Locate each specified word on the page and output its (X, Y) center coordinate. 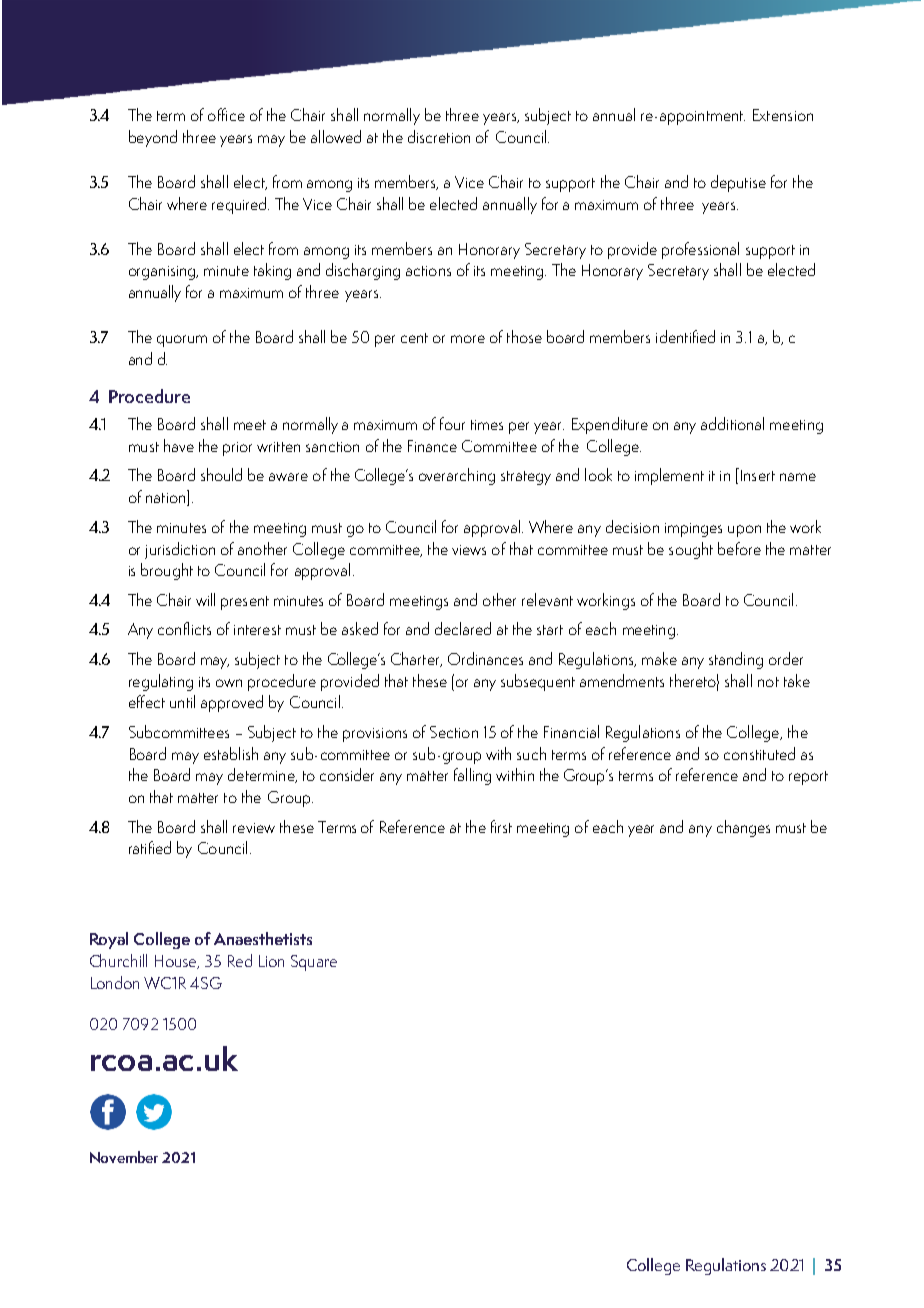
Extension (783, 115)
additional (732, 423)
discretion (439, 136)
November (124, 1157)
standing (736, 660)
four (452, 423)
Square (314, 963)
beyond (153, 138)
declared (463, 628)
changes (743, 828)
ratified (150, 847)
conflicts (184, 628)
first (501, 826)
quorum (182, 341)
